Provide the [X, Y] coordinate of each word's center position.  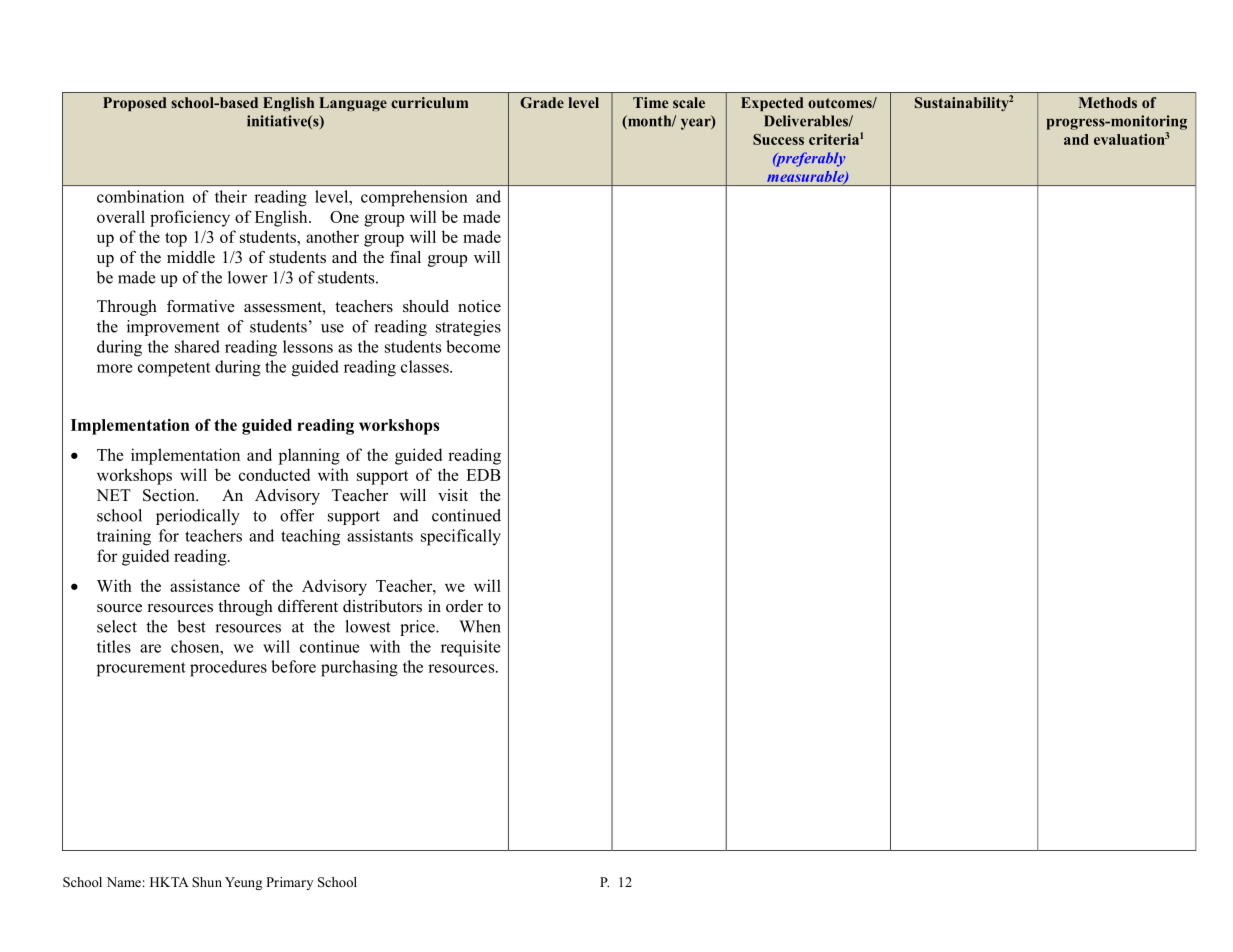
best [192, 626]
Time [650, 102]
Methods [1108, 102]
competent [174, 369]
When [480, 626]
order [464, 606]
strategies [468, 328]
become [473, 346]
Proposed [135, 104]
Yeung [243, 883]
